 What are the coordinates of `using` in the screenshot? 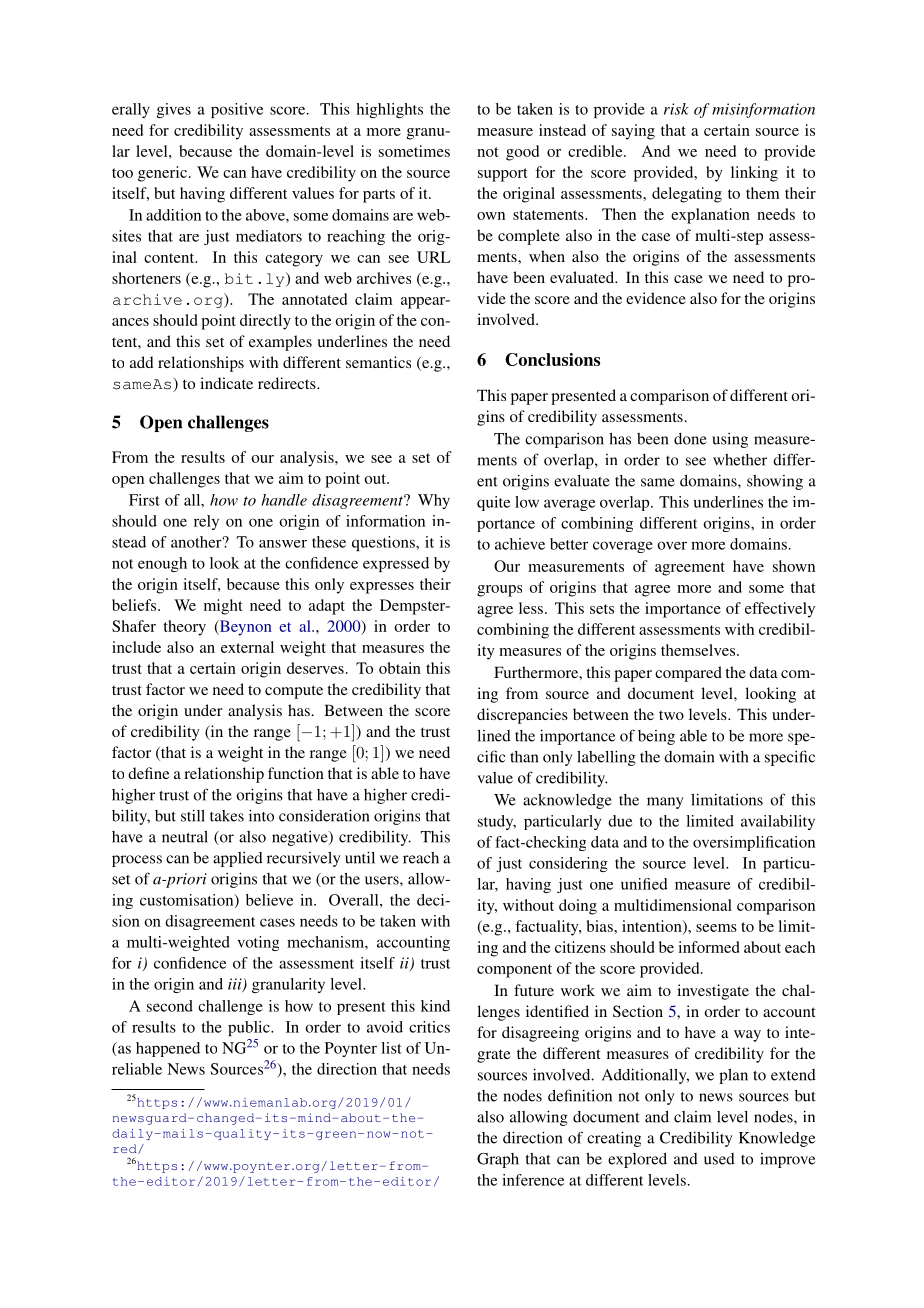 It's located at (730, 440).
